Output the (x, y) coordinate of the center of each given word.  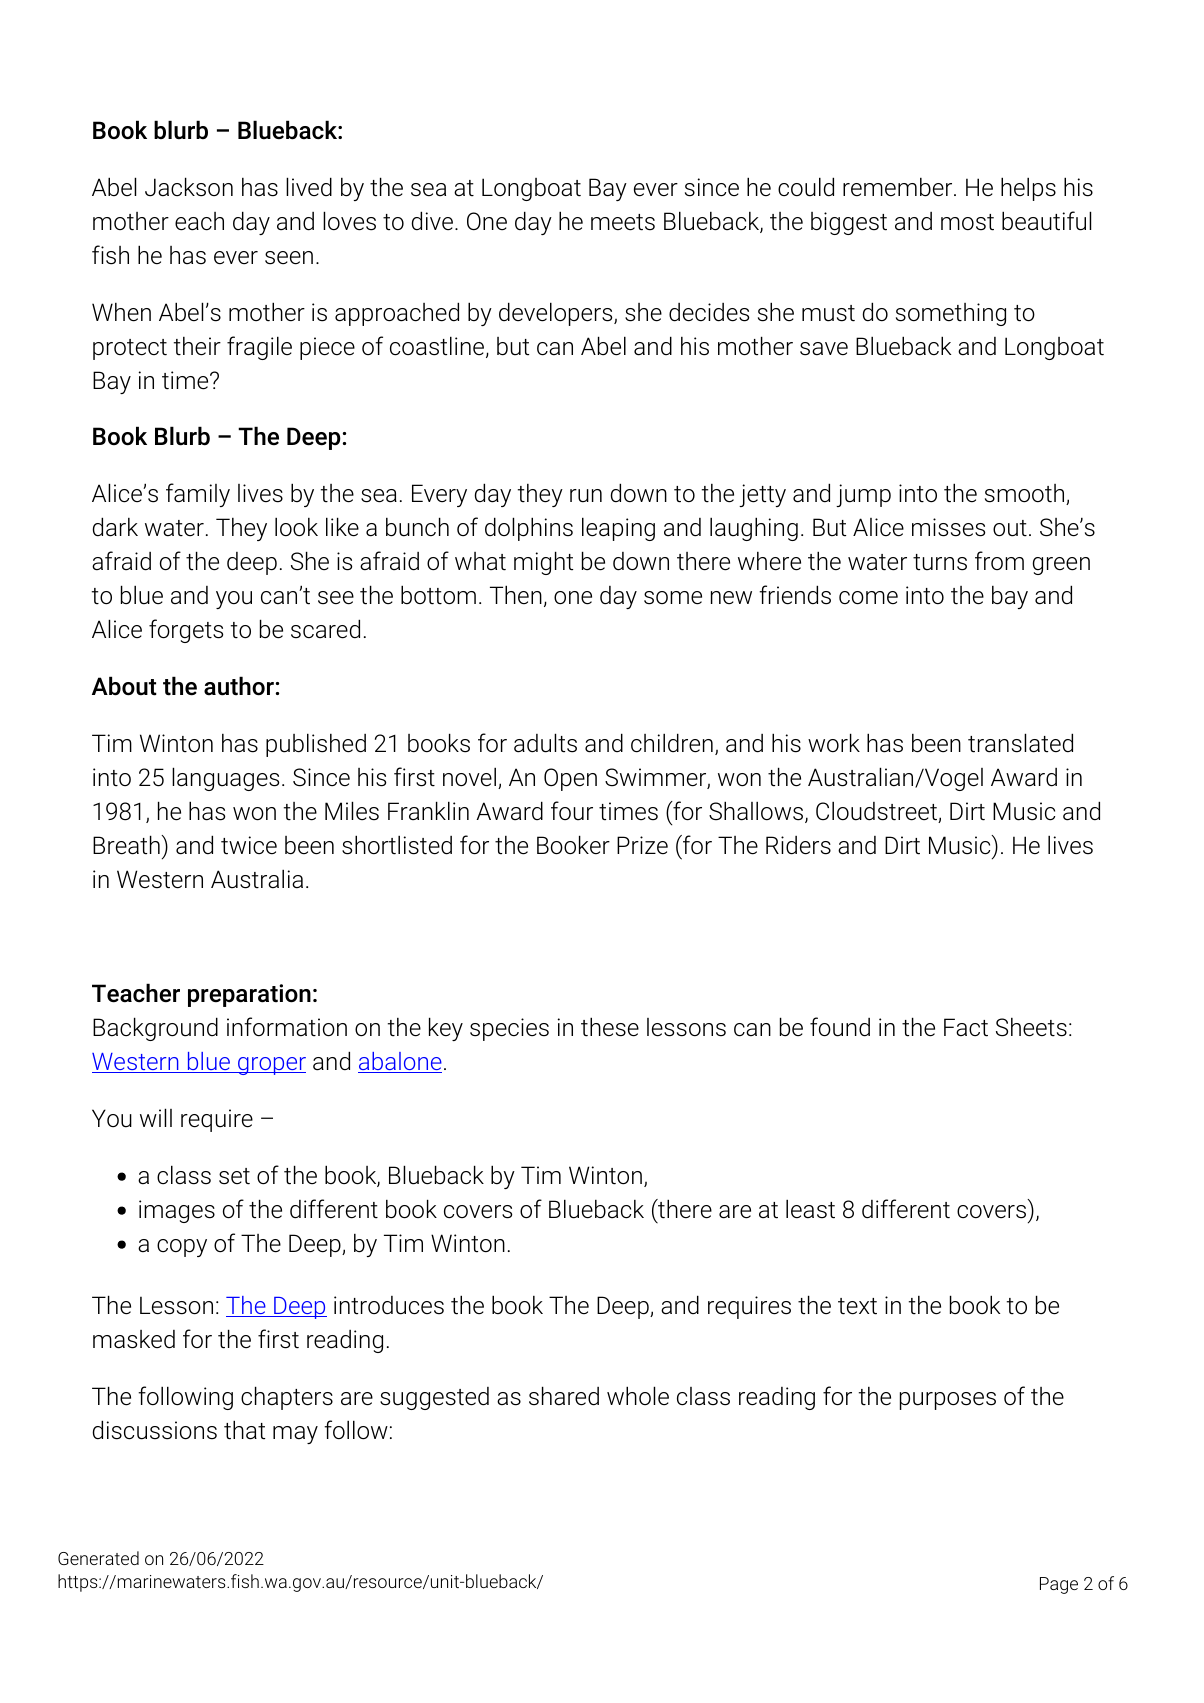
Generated (98, 1558)
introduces (389, 1305)
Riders (798, 845)
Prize (642, 845)
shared (564, 1396)
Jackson (189, 187)
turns (940, 562)
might (543, 563)
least (810, 1209)
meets (623, 222)
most (967, 222)
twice (249, 845)
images (177, 1211)
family (198, 495)
